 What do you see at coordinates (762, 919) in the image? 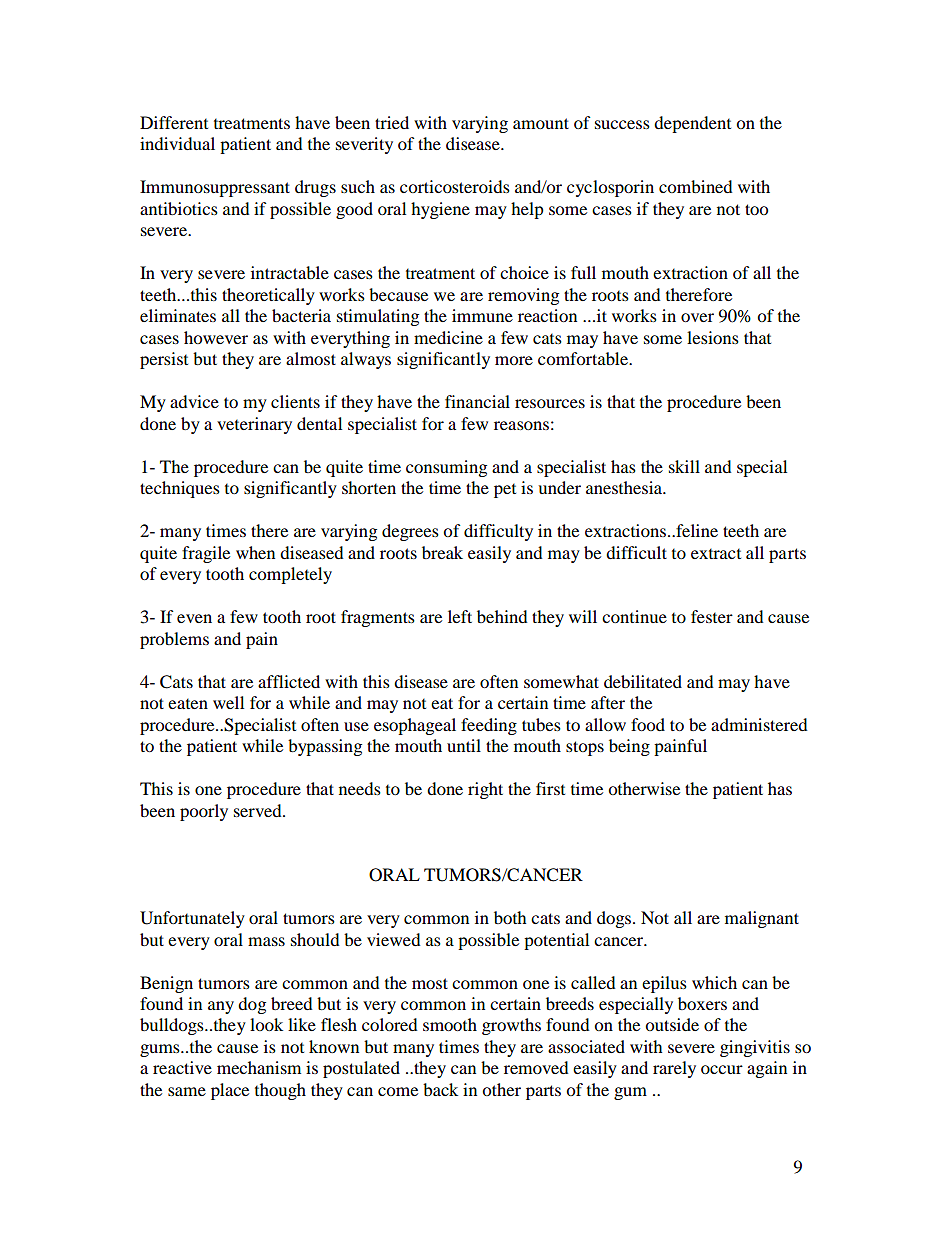
I see `malignant` at bounding box center [762, 919].
